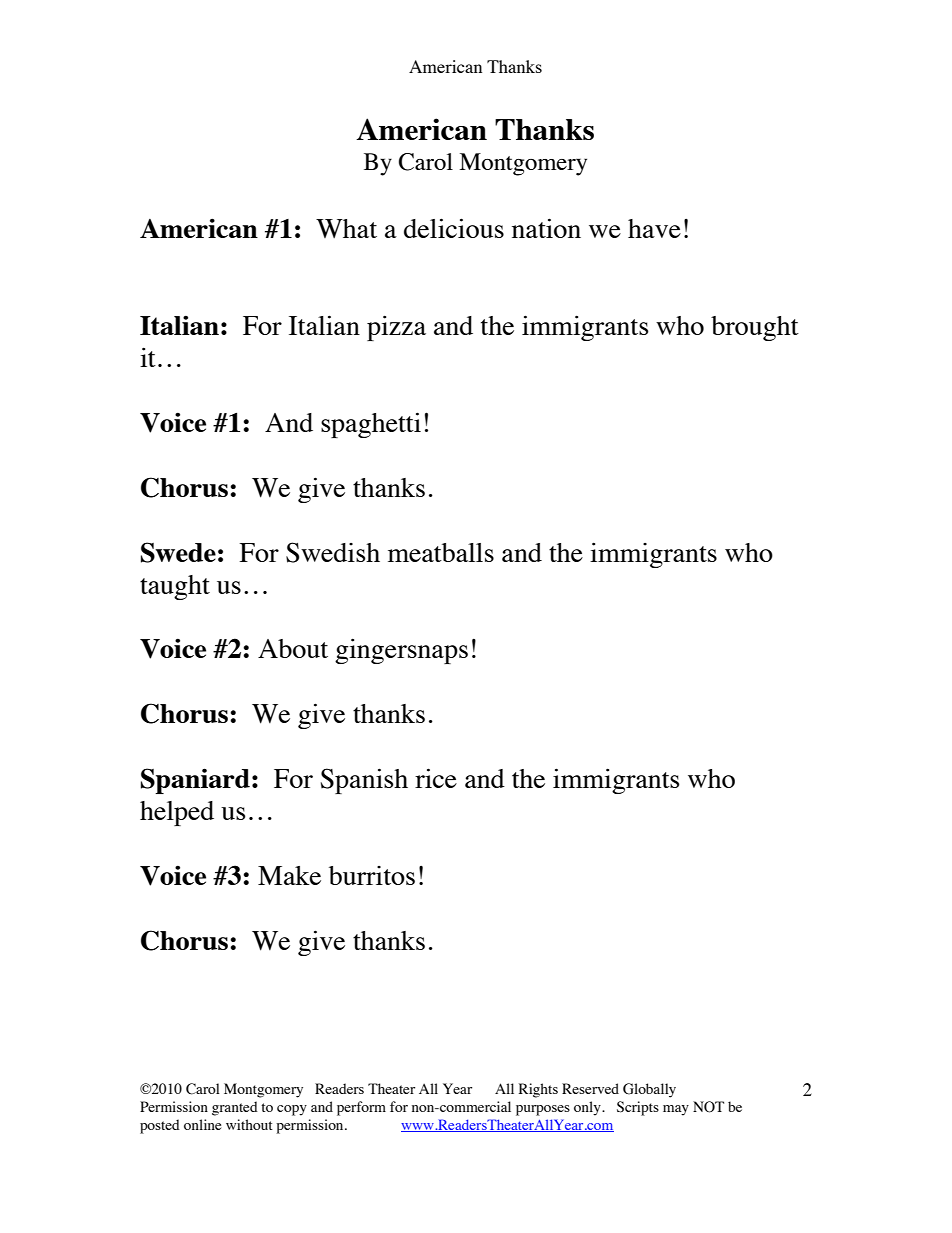  What do you see at coordinates (346, 228) in the screenshot?
I see `What` at bounding box center [346, 228].
